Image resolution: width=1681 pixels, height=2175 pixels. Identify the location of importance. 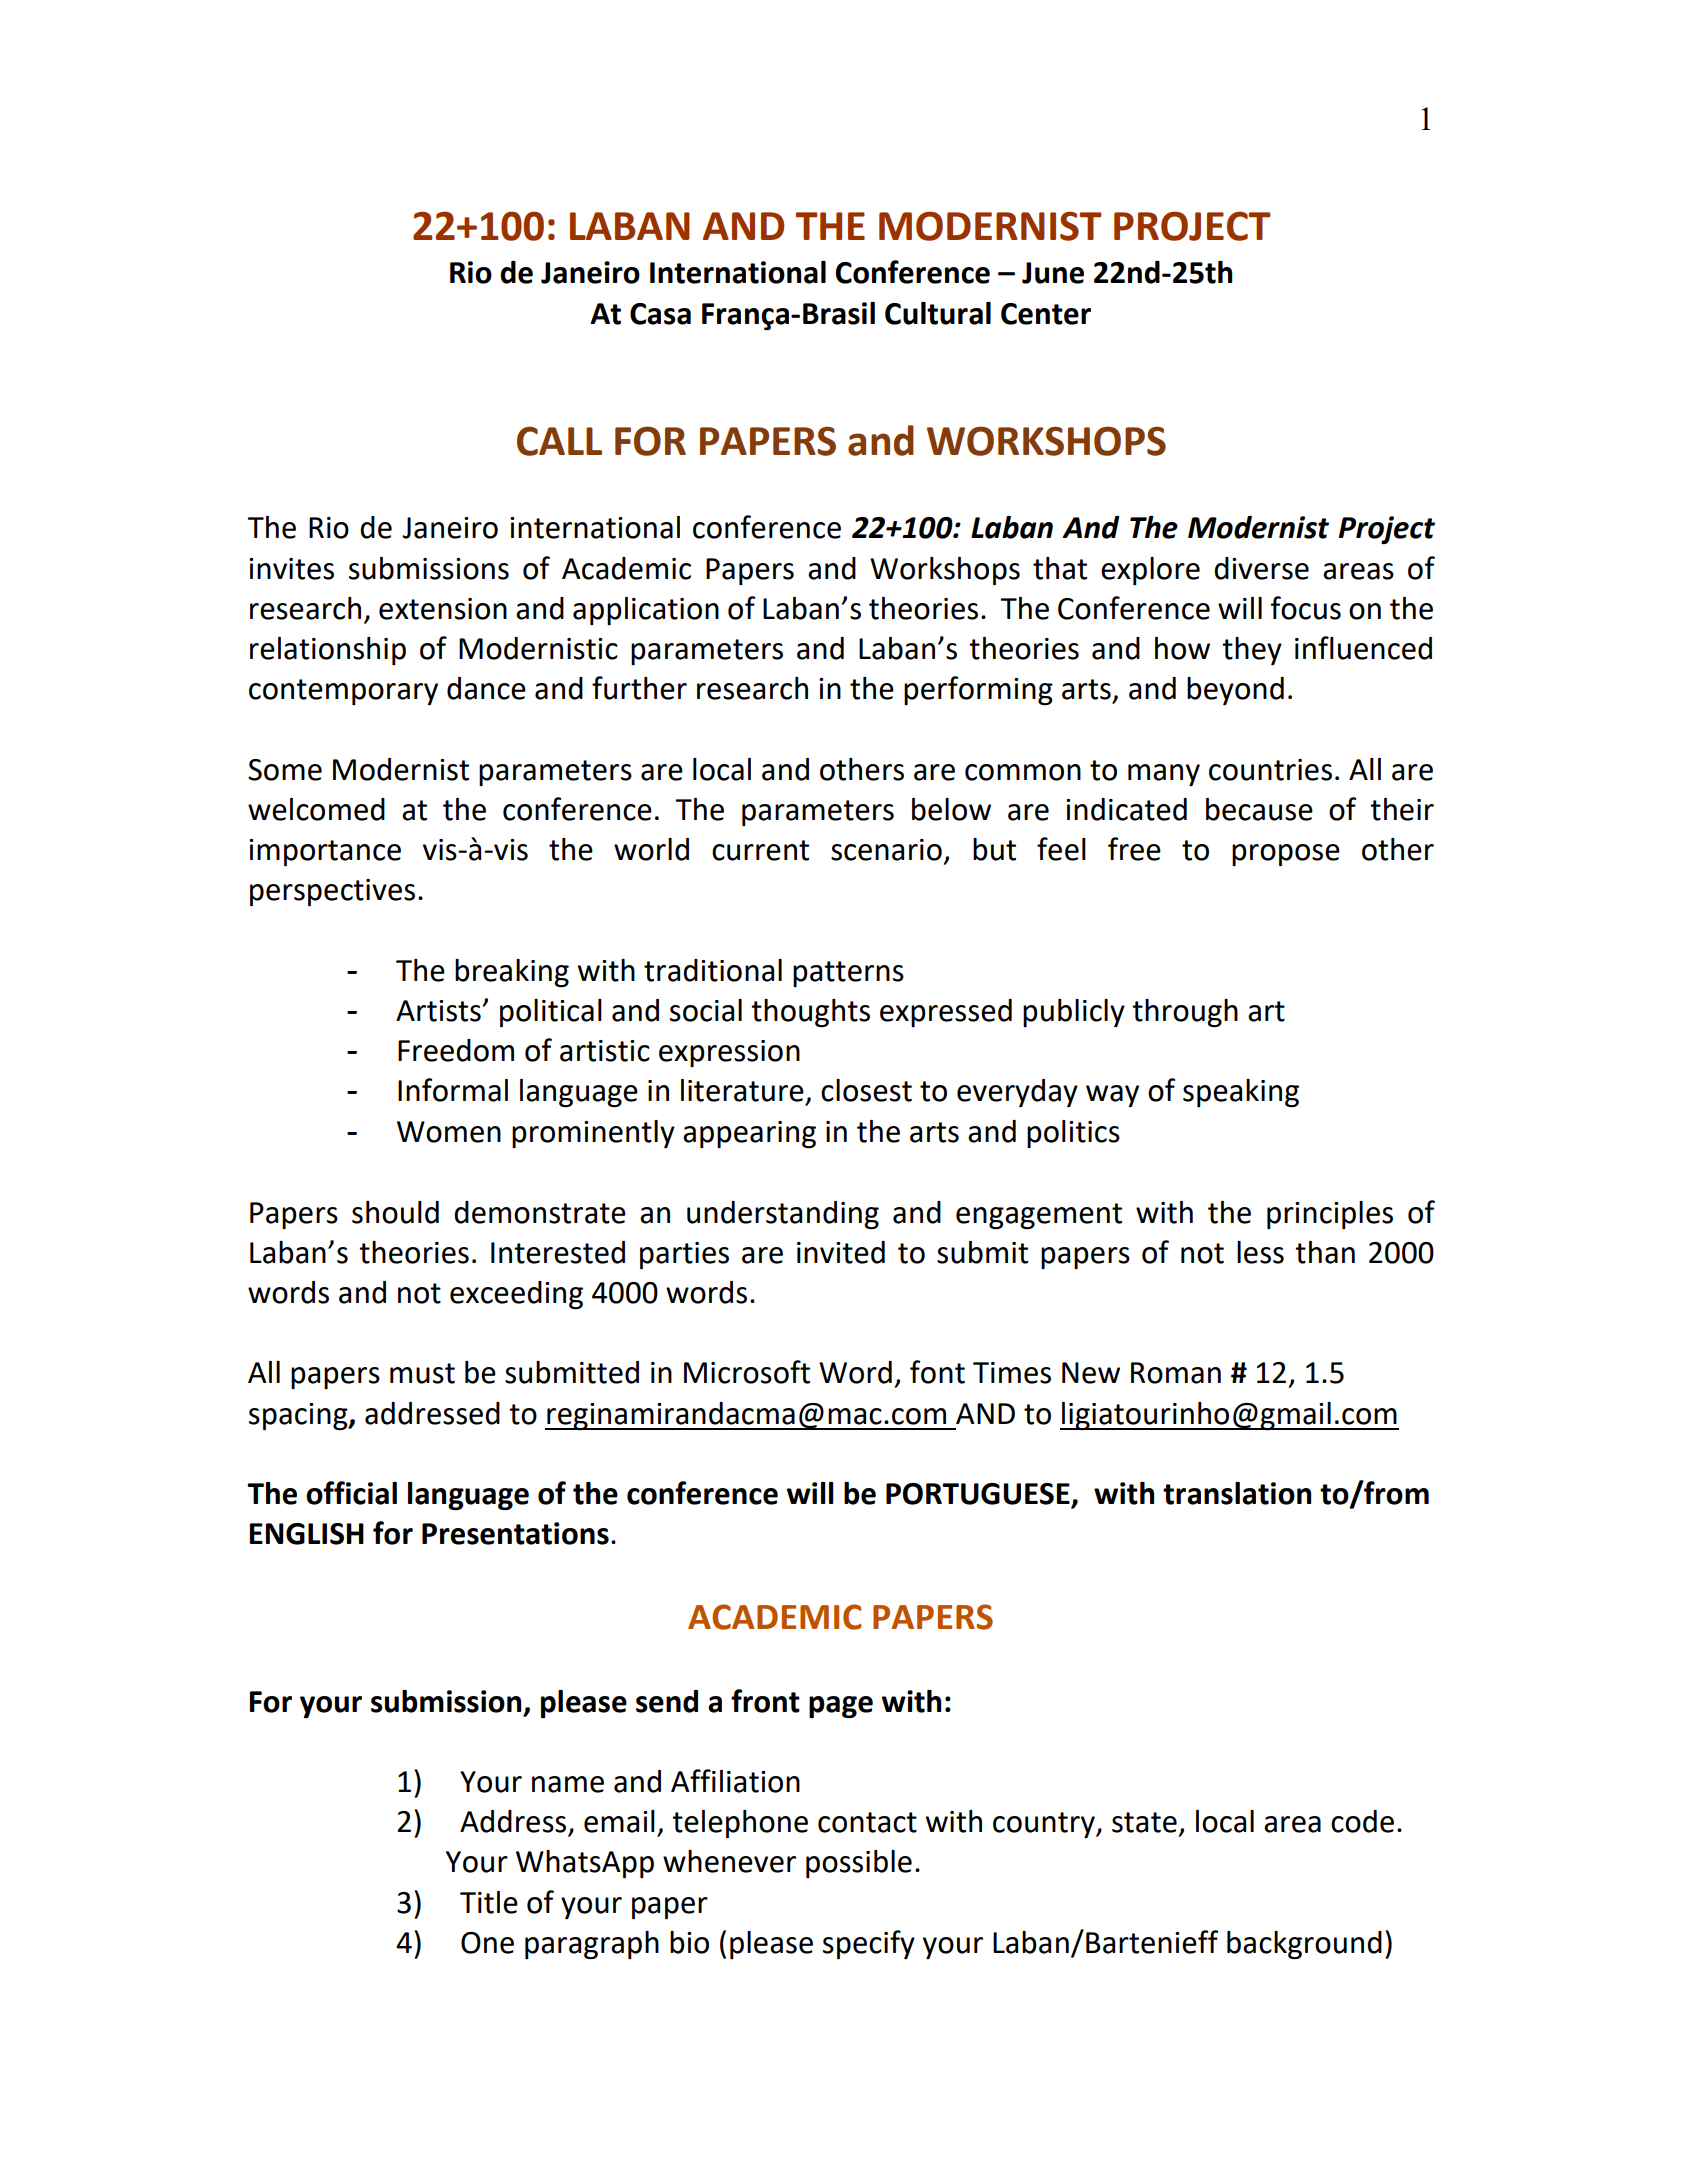
(325, 852).
